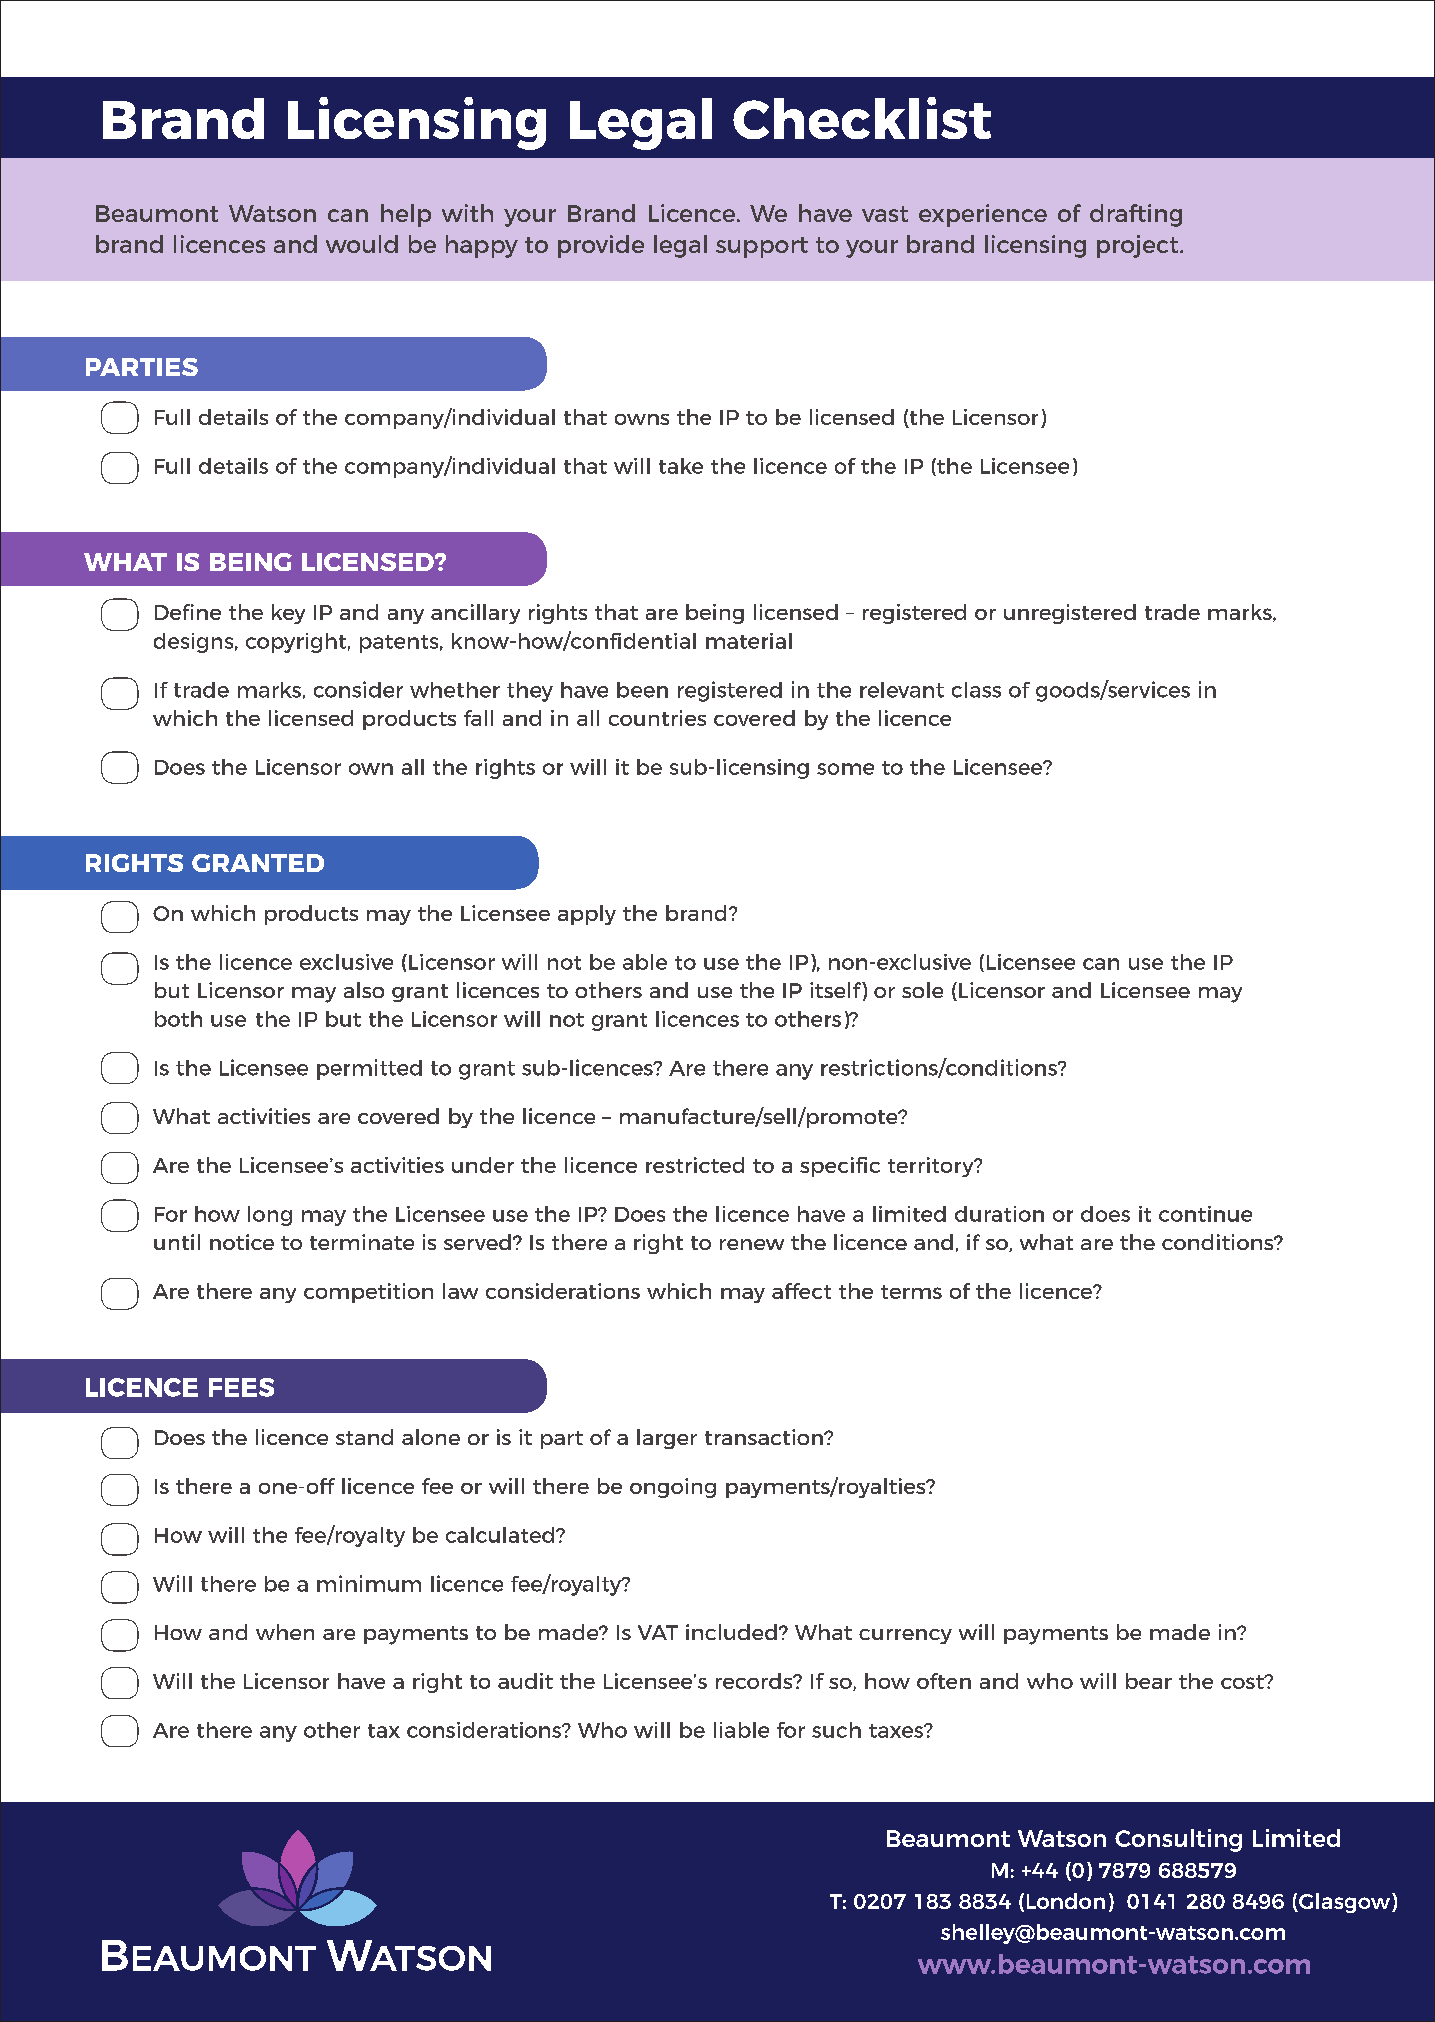 Image resolution: width=1435 pixels, height=2022 pixels. I want to click on such, so click(836, 1730).
